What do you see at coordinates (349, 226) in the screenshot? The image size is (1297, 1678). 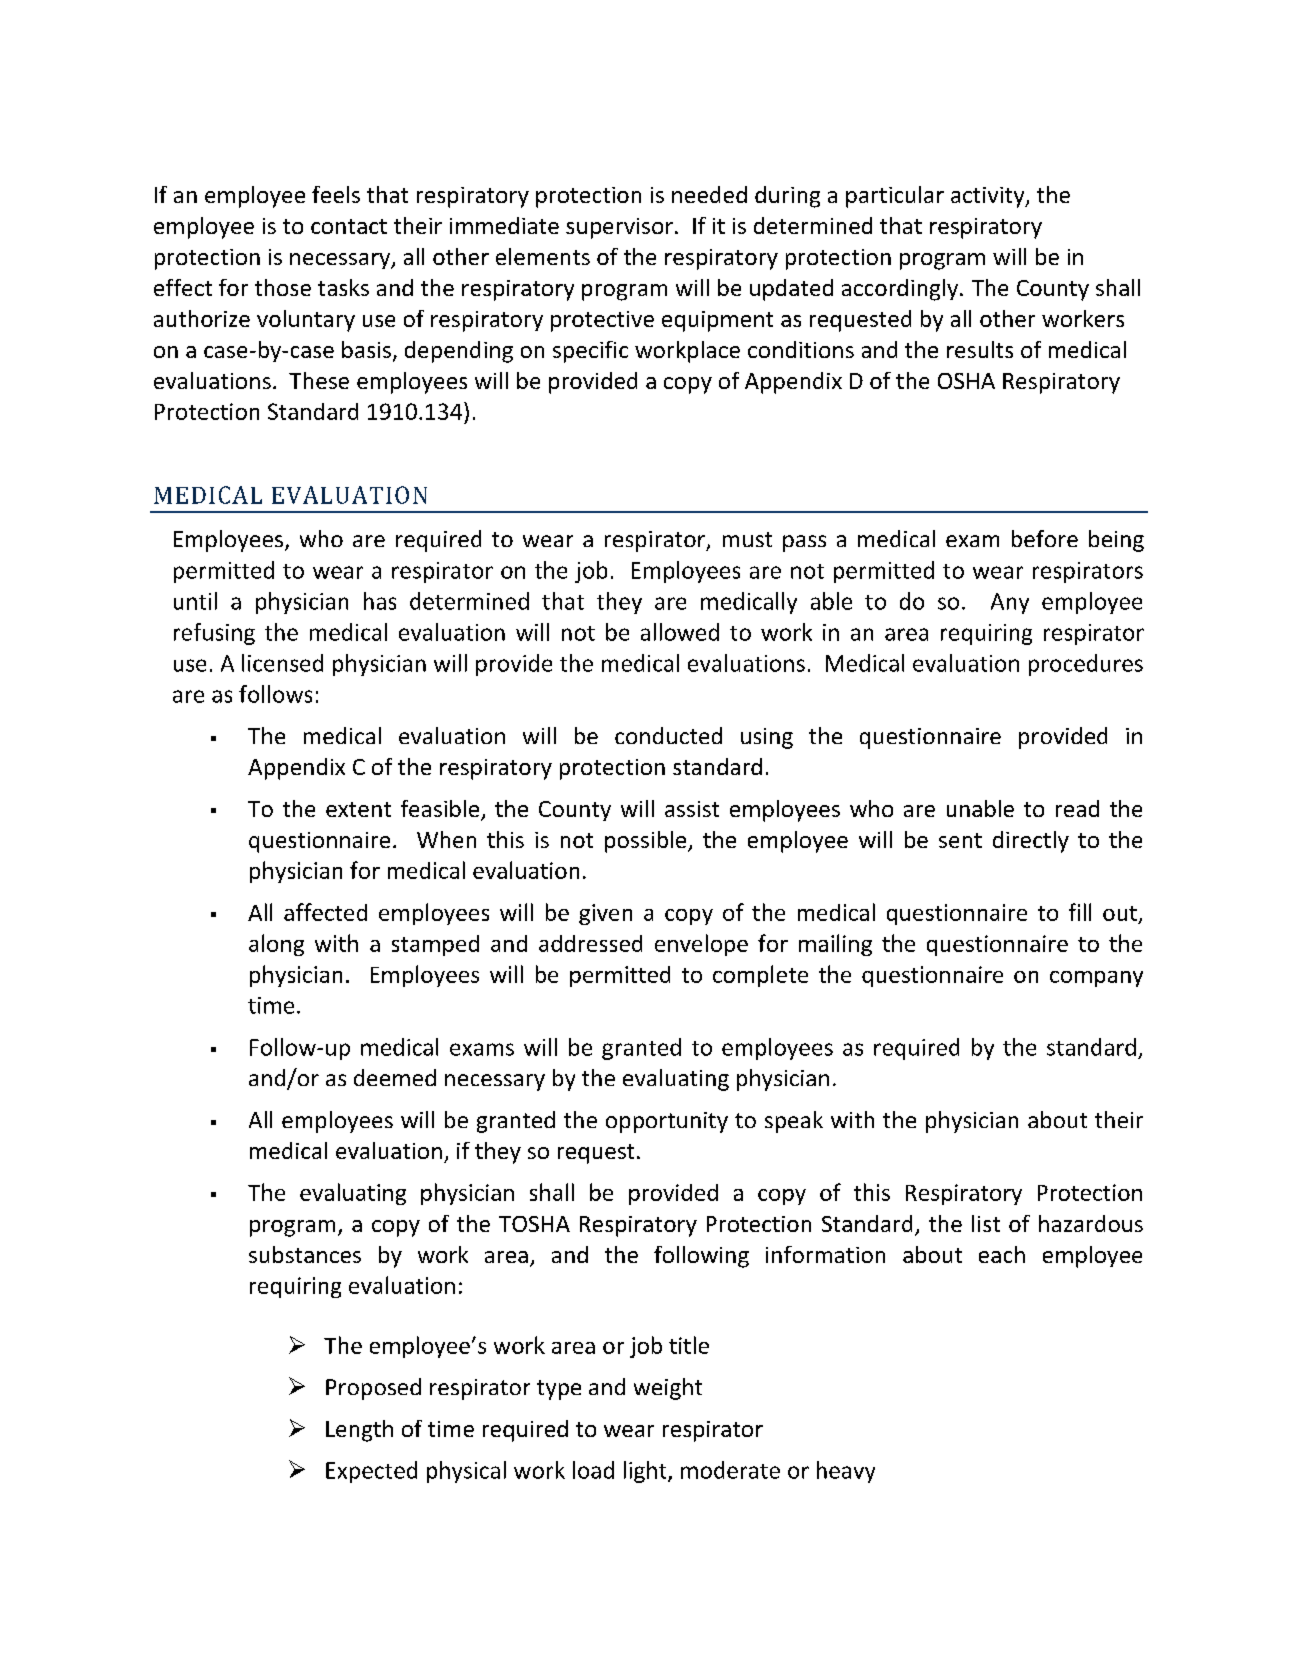 I see `contact` at bounding box center [349, 226].
